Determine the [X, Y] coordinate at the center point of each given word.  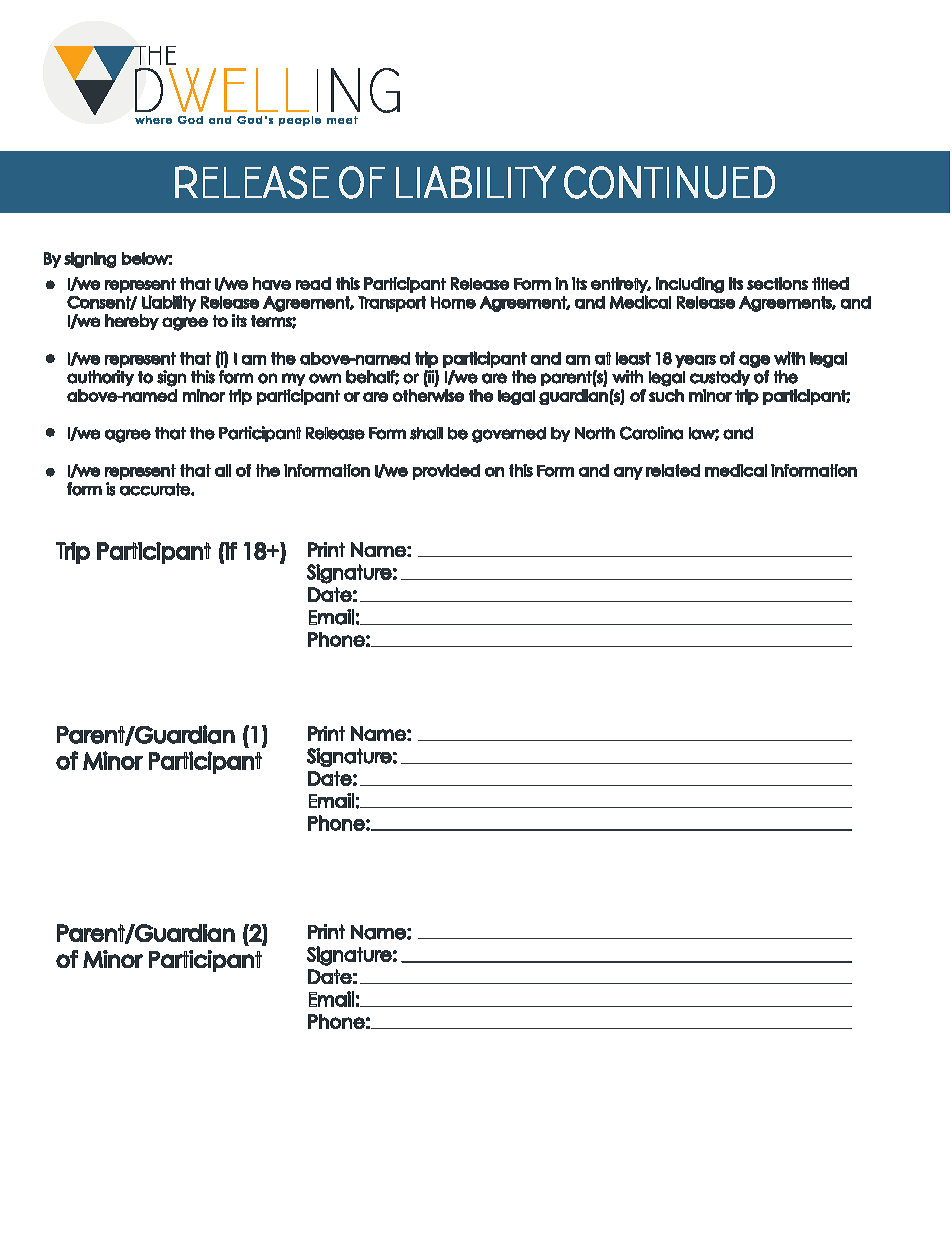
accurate [156, 489]
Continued [669, 182]
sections [777, 283]
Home [453, 302]
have [272, 283]
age [754, 361]
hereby [132, 322]
